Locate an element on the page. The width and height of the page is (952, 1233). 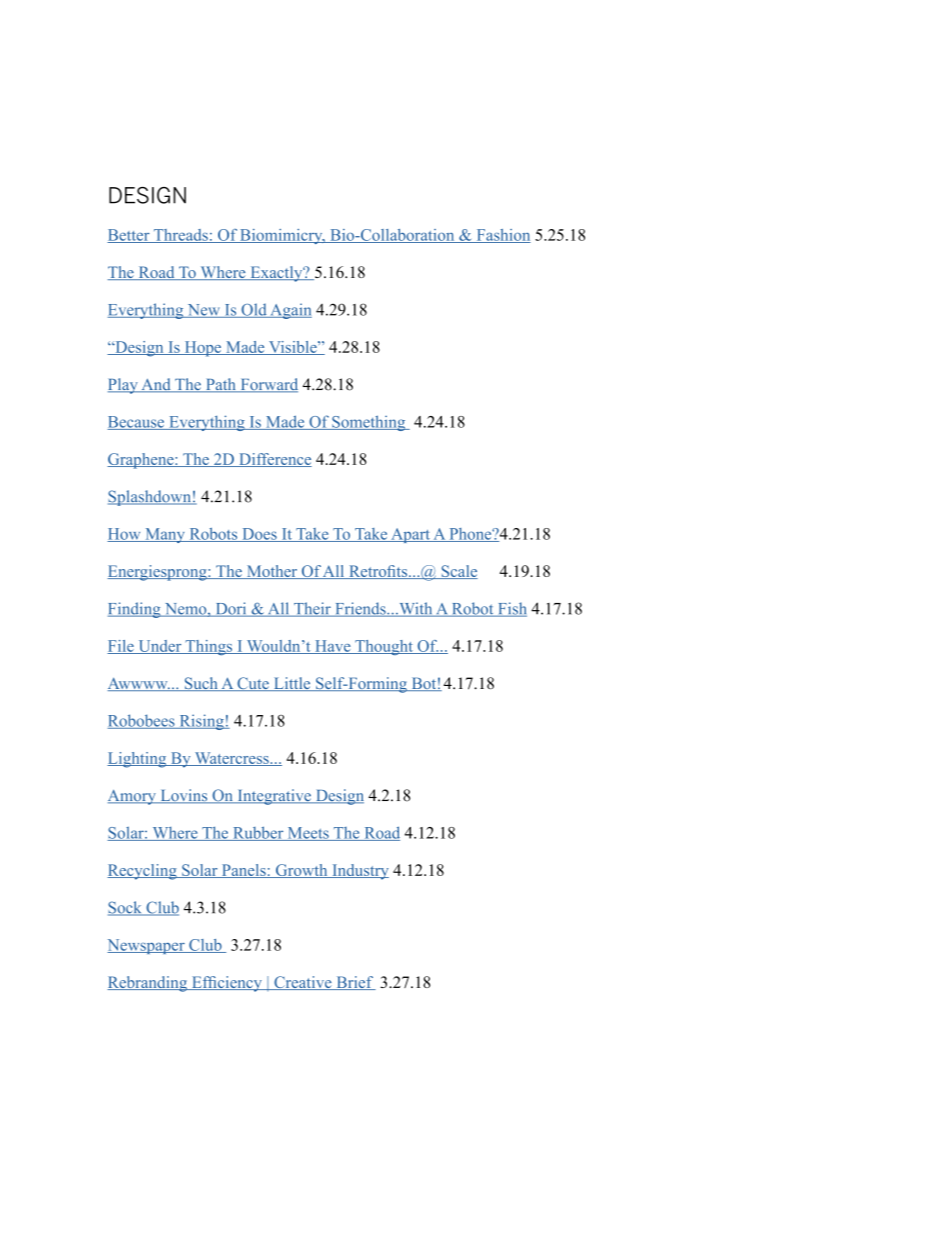
Threads is located at coordinates (180, 236).
